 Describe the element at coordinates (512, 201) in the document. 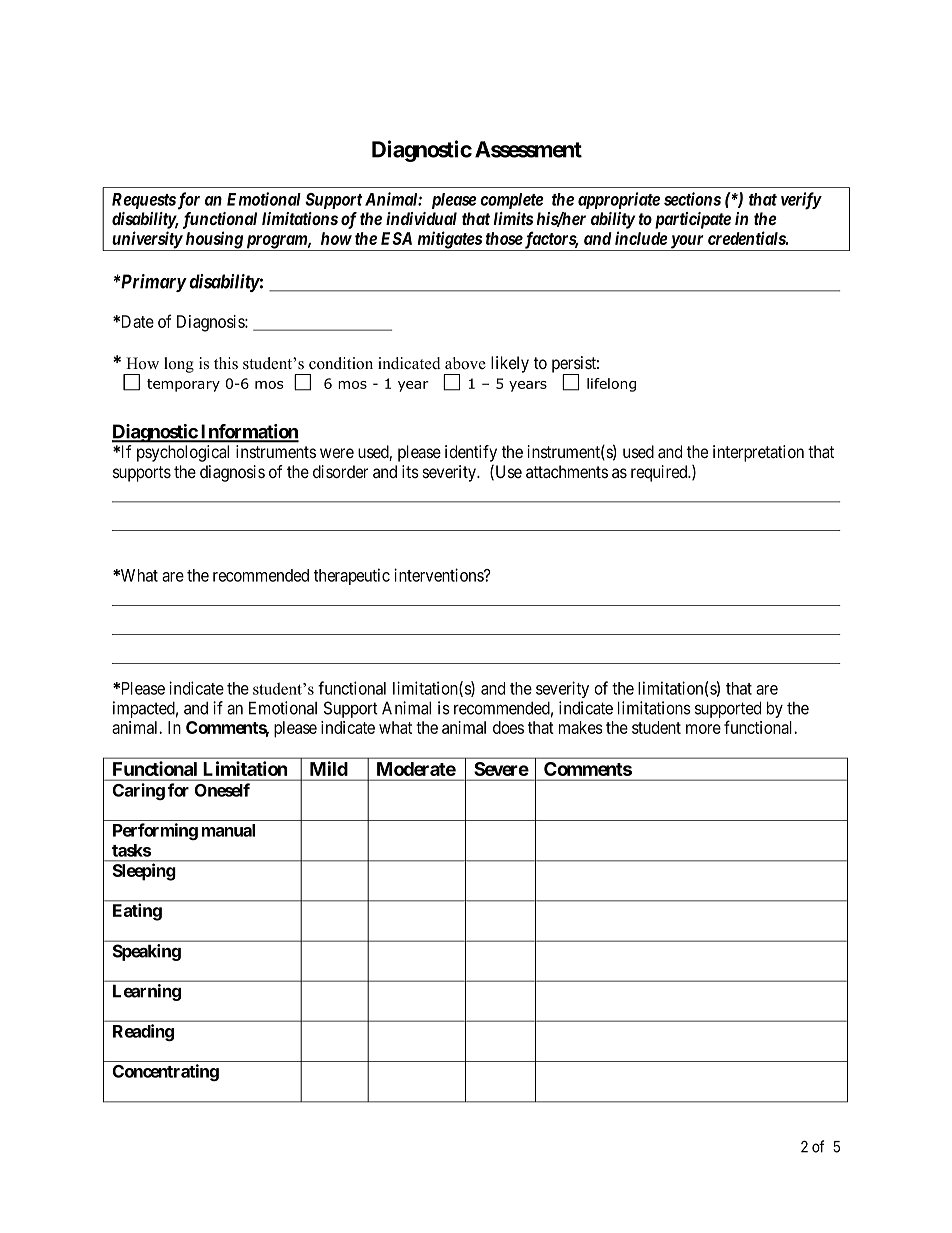

I see `complete` at that location.
